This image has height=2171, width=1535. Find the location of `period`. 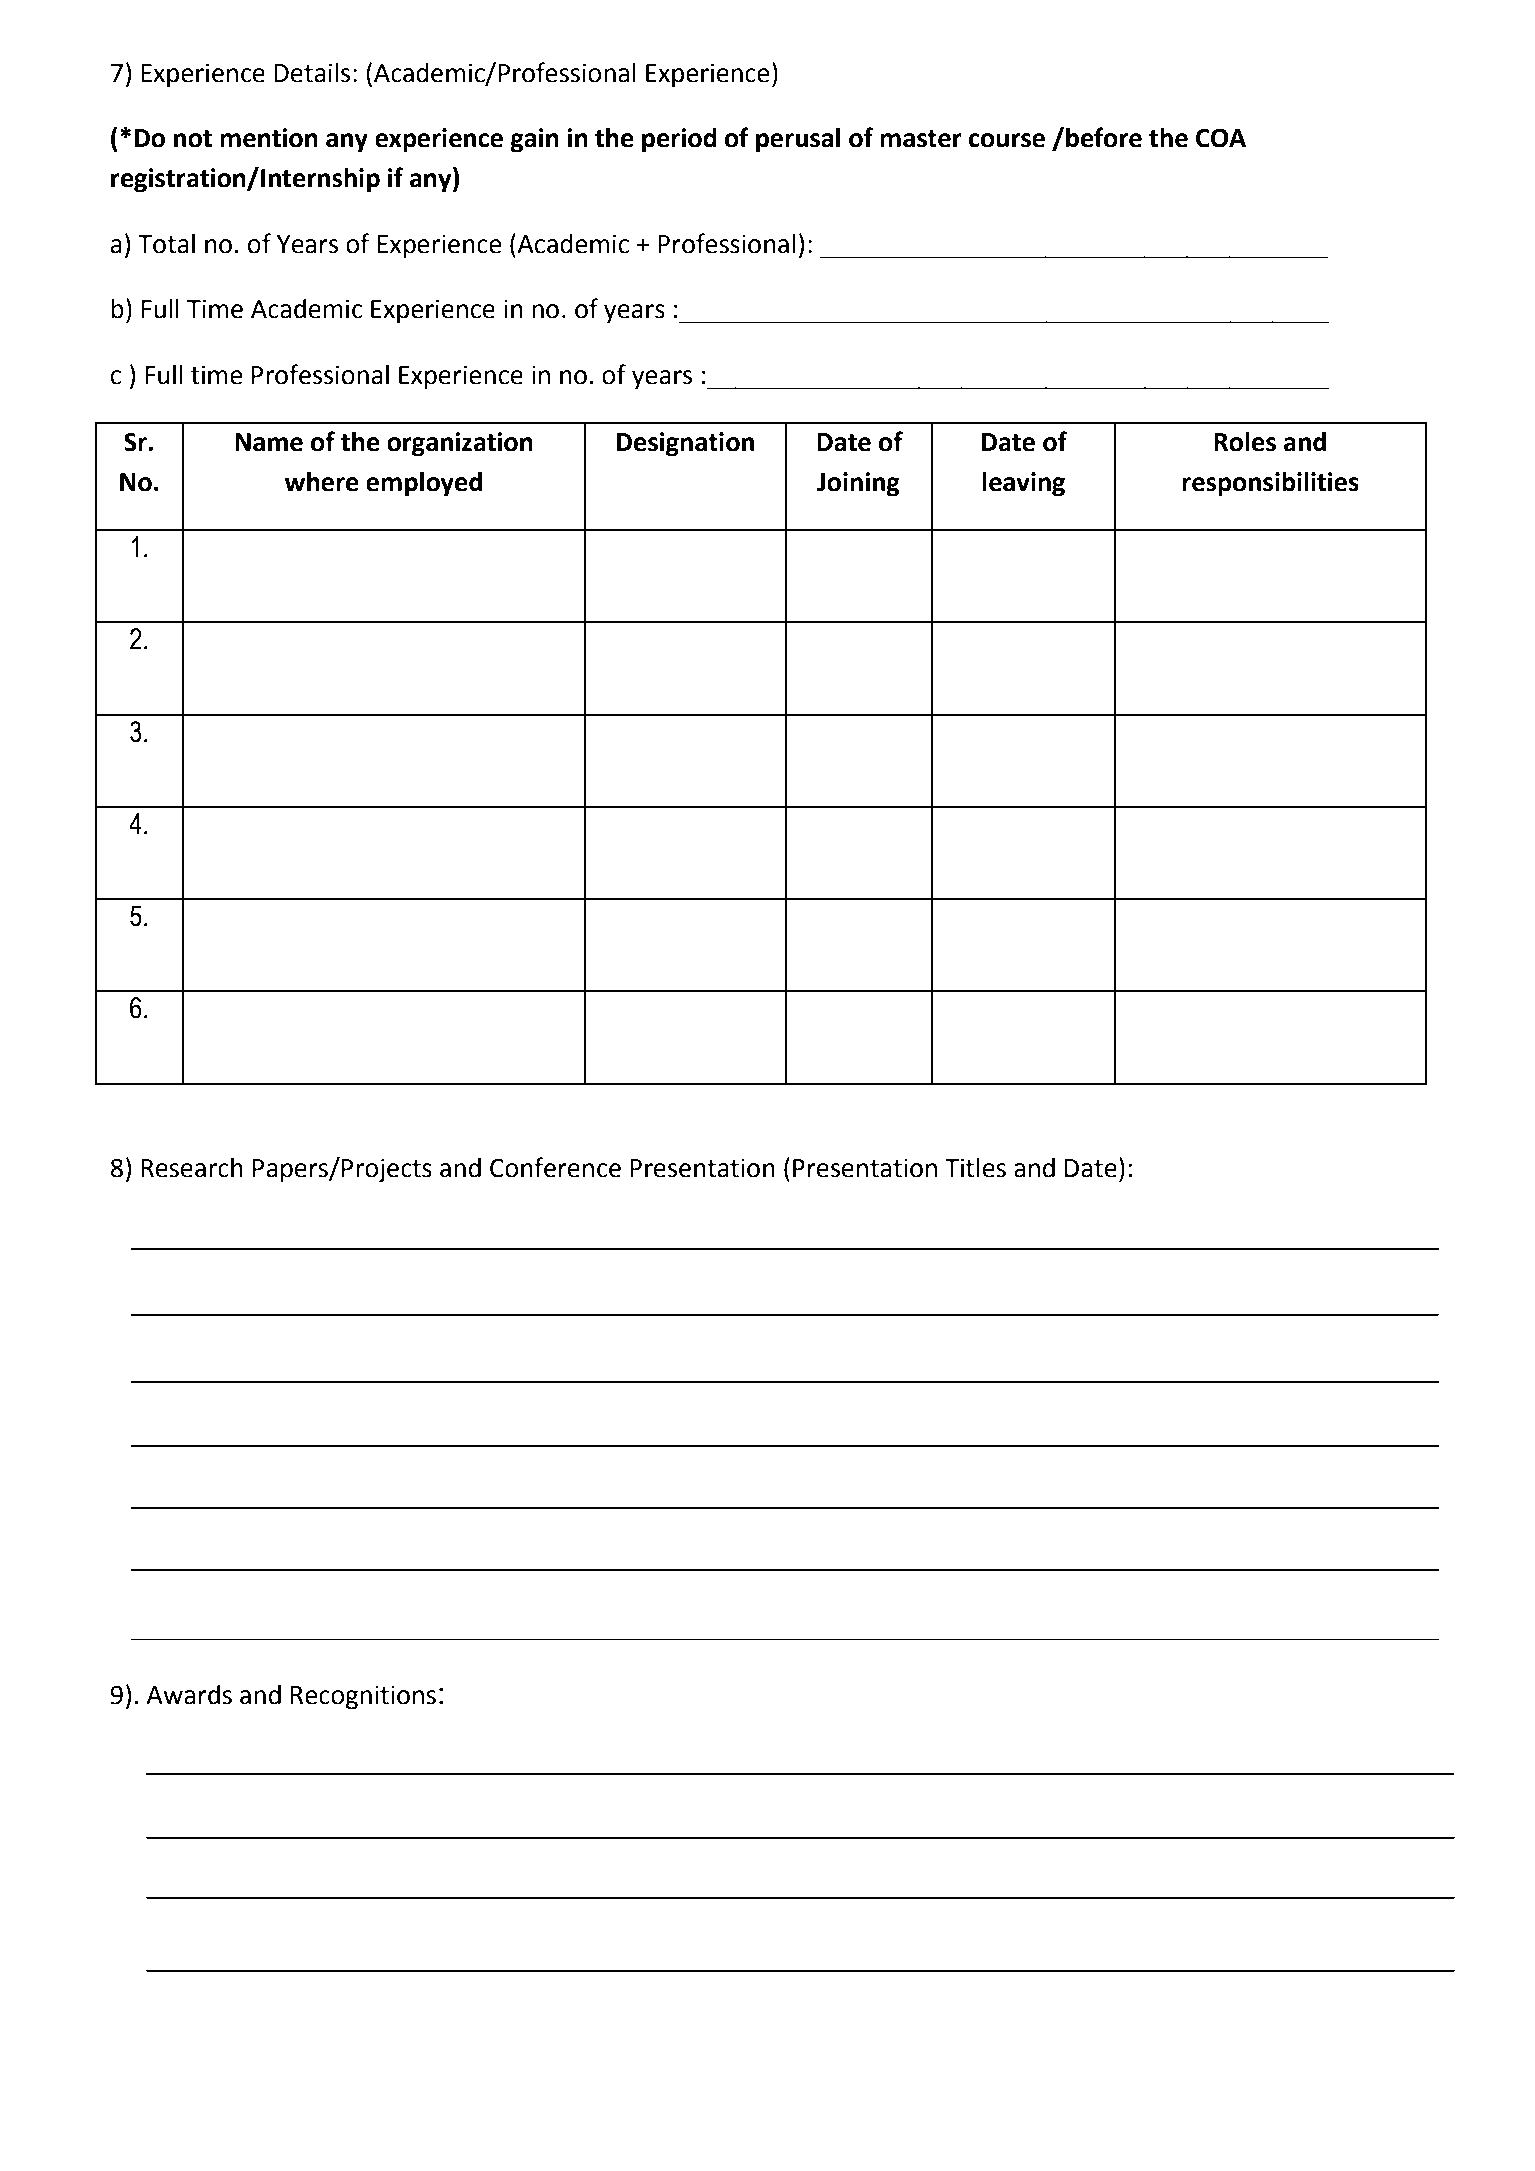

period is located at coordinates (679, 140).
